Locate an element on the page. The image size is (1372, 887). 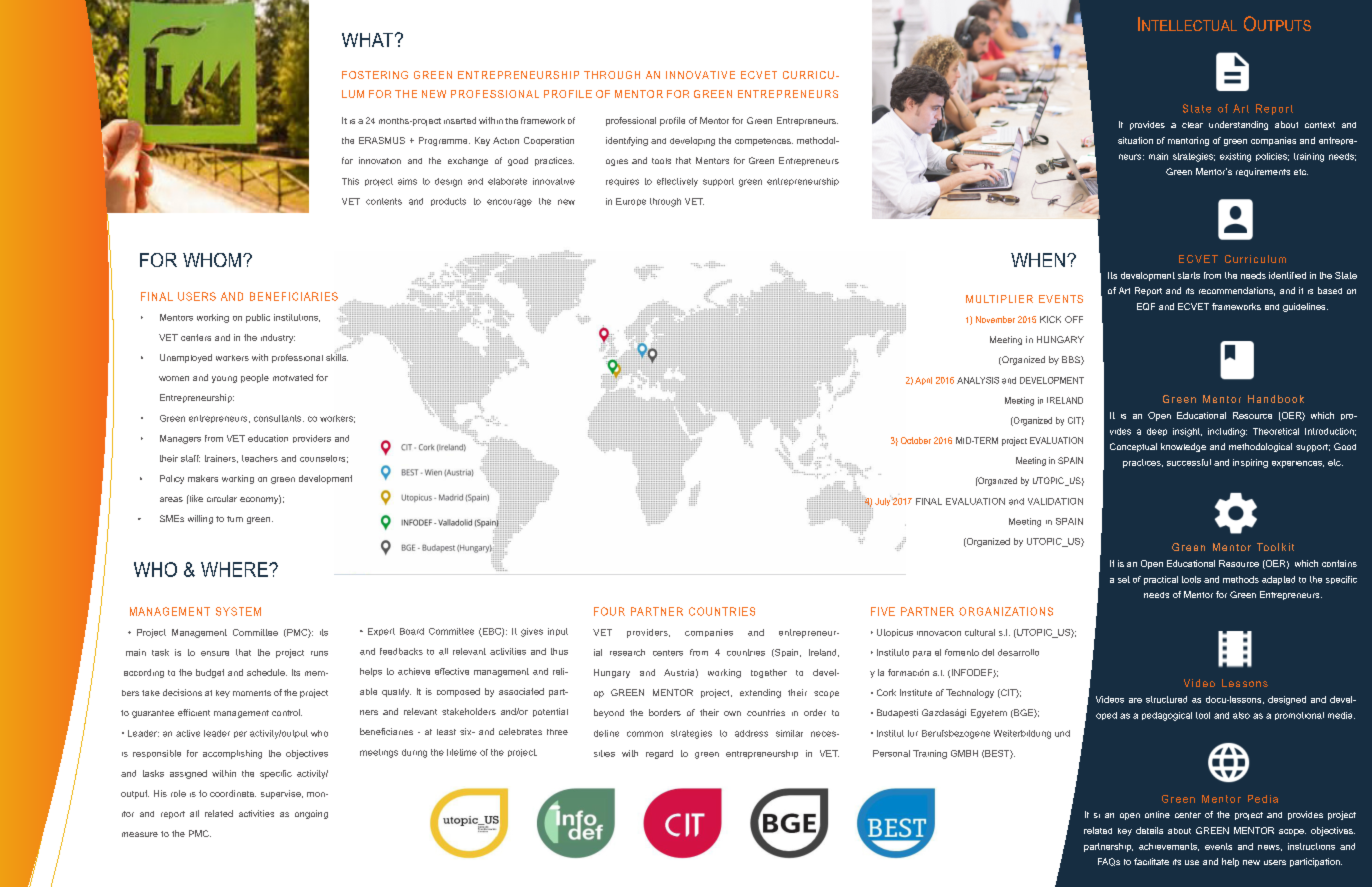
regard is located at coordinates (659, 754).
